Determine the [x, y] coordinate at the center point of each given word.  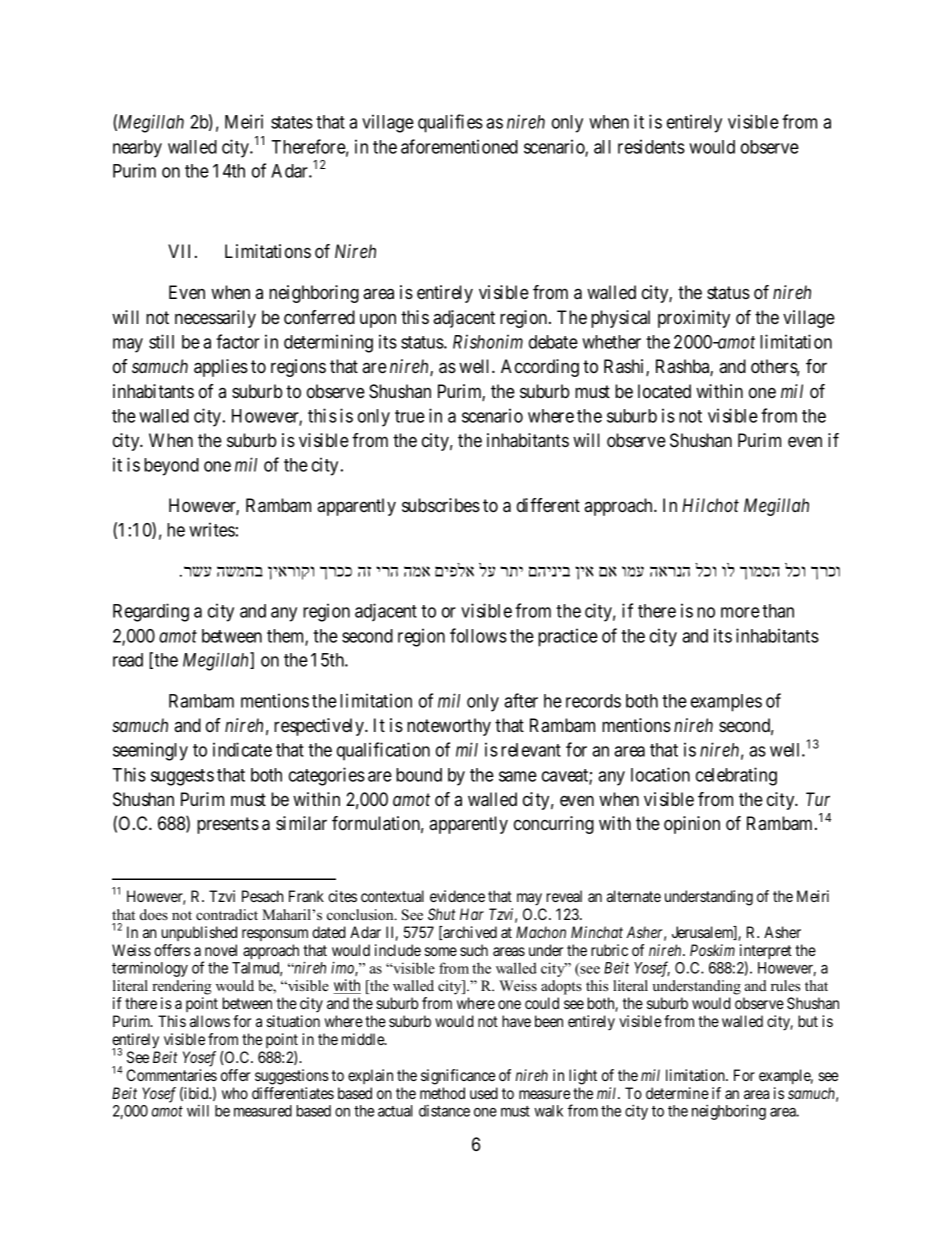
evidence [457, 896]
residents [651, 146]
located [664, 391]
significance [458, 1077]
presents [228, 825]
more [740, 612]
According [540, 368]
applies [221, 368]
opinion [692, 825]
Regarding [151, 612]
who [235, 1093]
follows [478, 635]
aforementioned [459, 146]
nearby [137, 149]
